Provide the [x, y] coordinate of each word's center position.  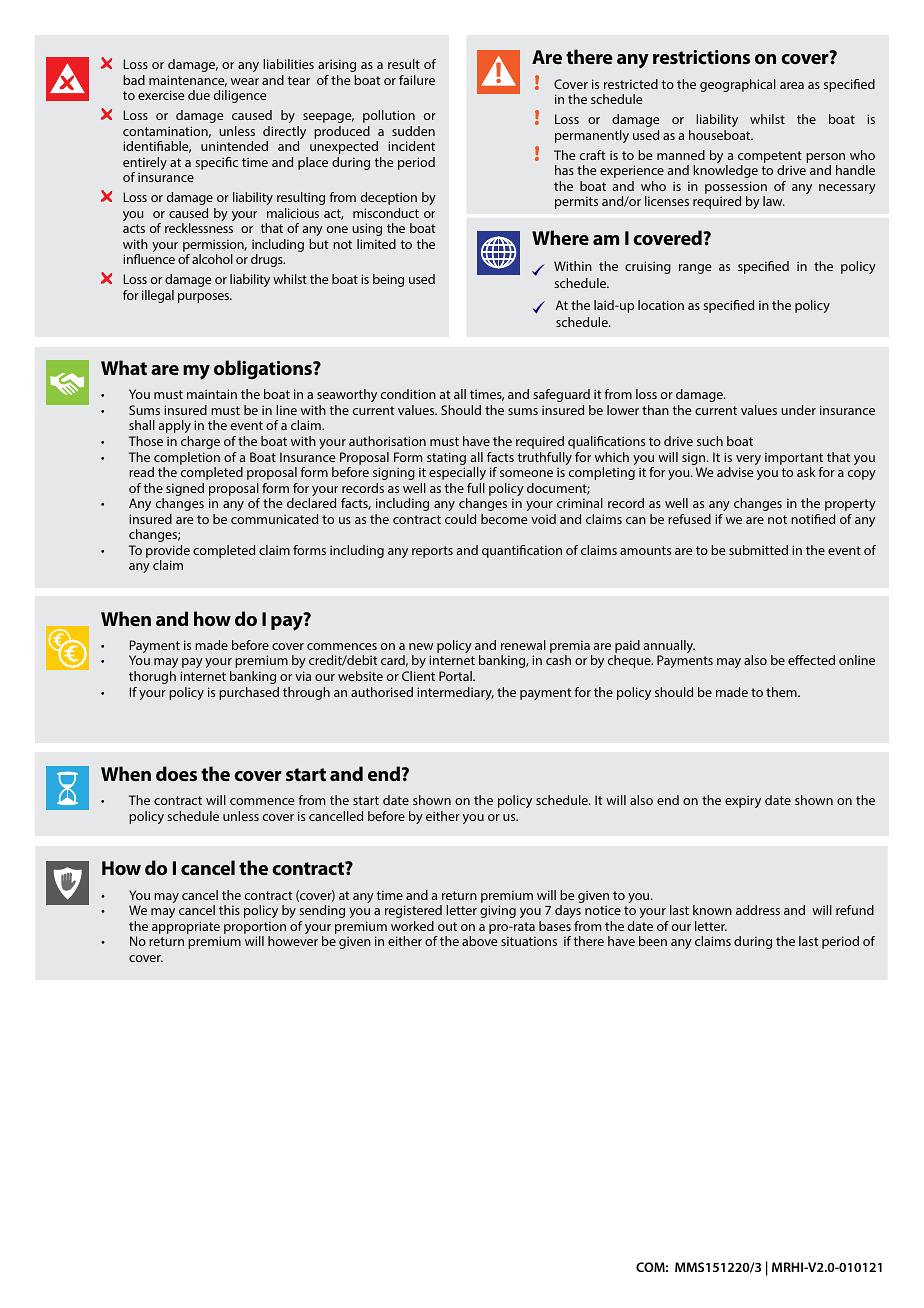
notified [813, 519]
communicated [274, 519]
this [229, 910]
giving [498, 911]
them [782, 692]
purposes [205, 298]
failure [417, 80]
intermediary [455, 693]
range [695, 269]
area [792, 85]
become [504, 519]
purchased [249, 693]
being [388, 280]
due [199, 95]
